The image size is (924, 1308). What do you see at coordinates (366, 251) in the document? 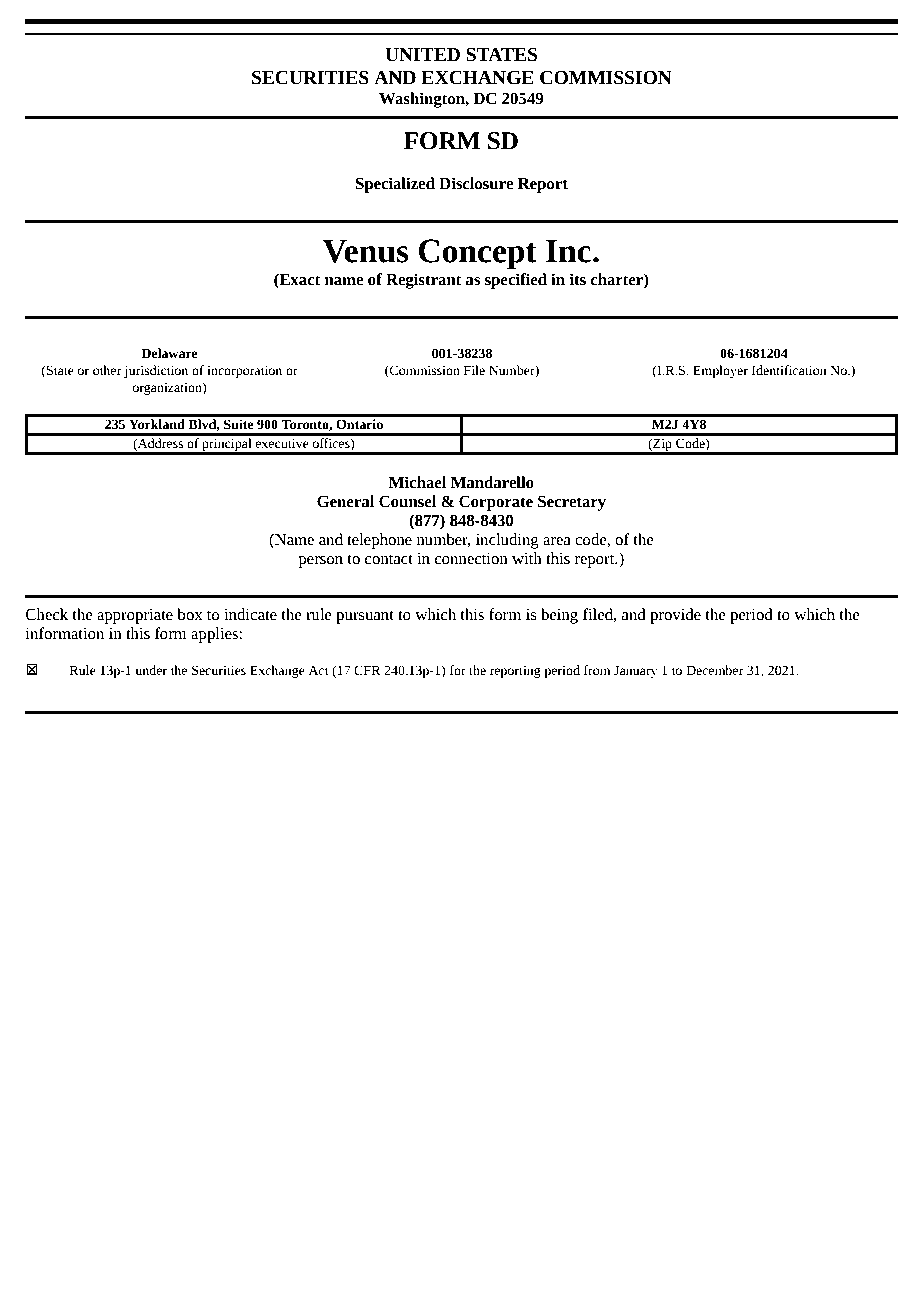
I see `Venus` at bounding box center [366, 251].
